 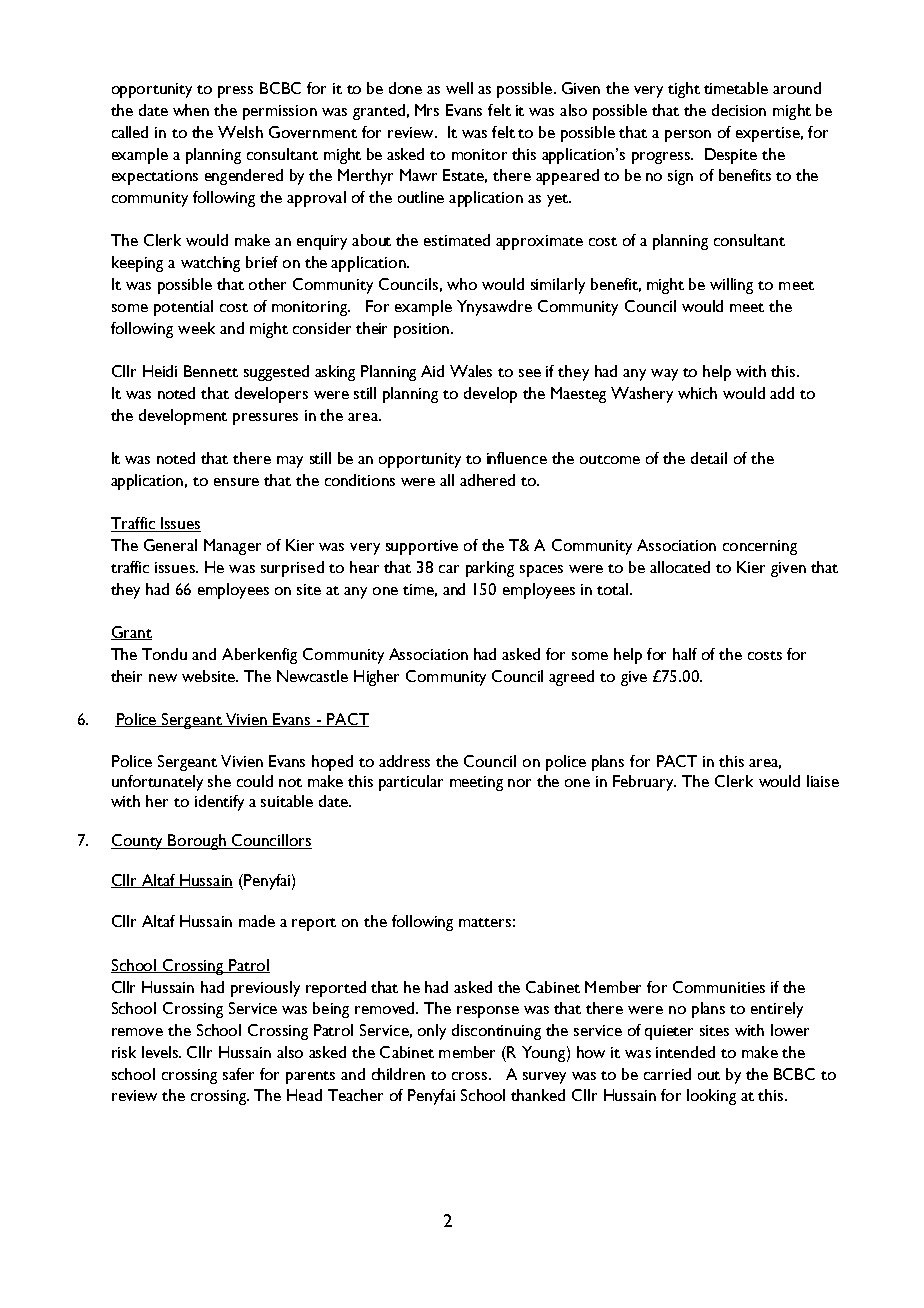 I want to click on influence, so click(x=517, y=458).
